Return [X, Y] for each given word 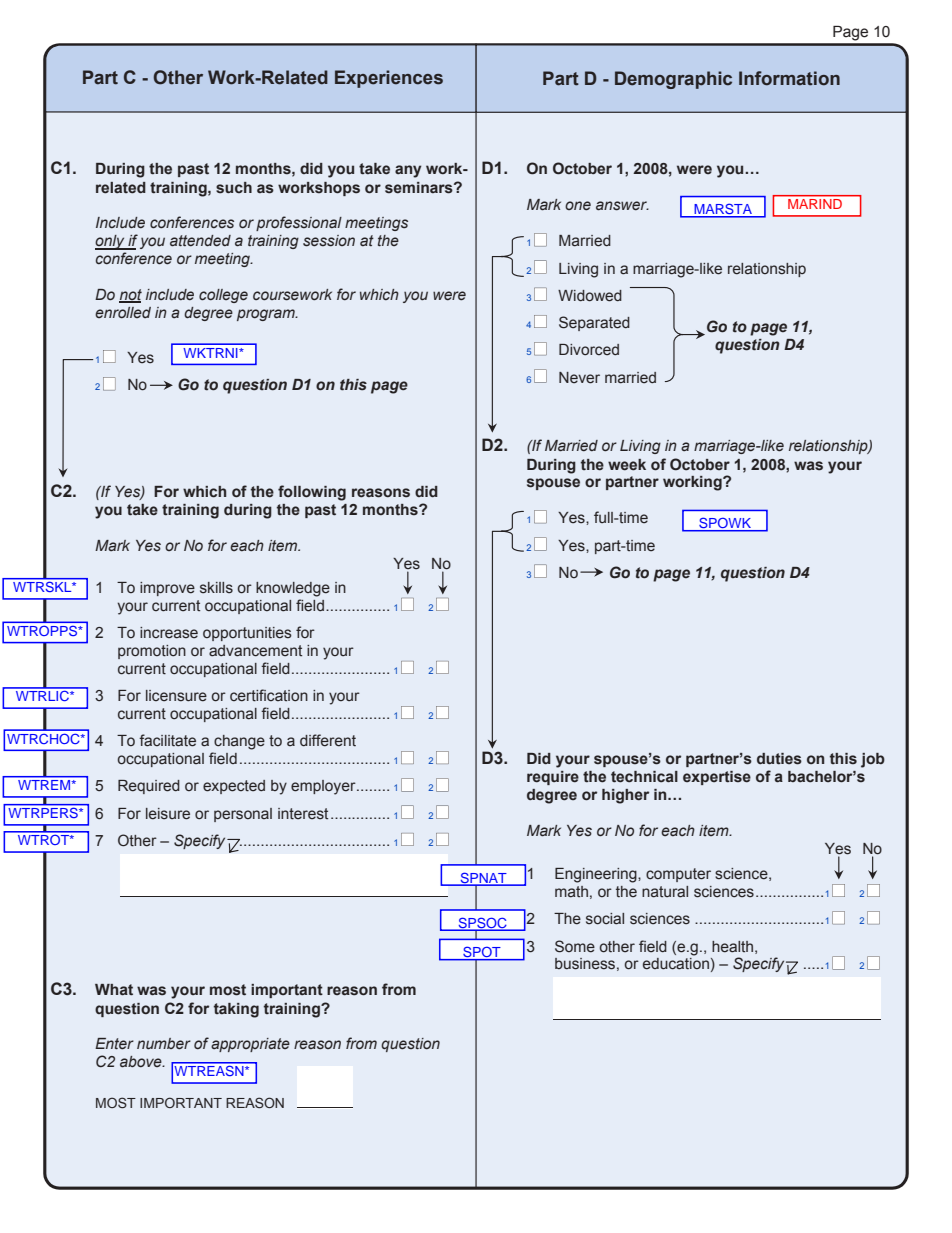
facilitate [167, 740]
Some [575, 946]
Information [789, 78]
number [164, 1044]
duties [779, 759]
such [234, 188]
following [312, 493]
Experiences [389, 79]
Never [579, 378]
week [627, 465]
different [328, 740]
